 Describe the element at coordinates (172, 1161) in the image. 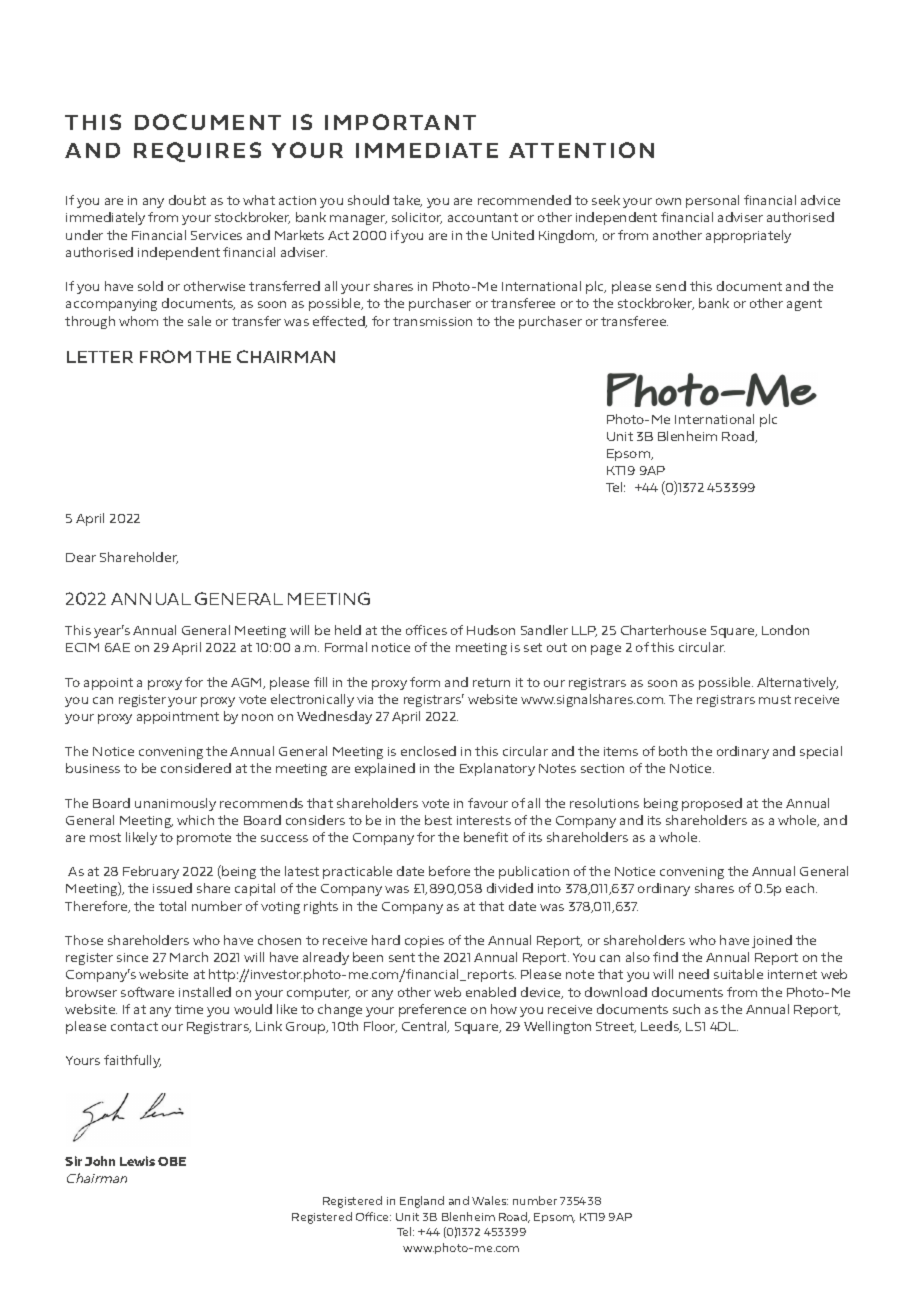

I see `OBE` at that location.
